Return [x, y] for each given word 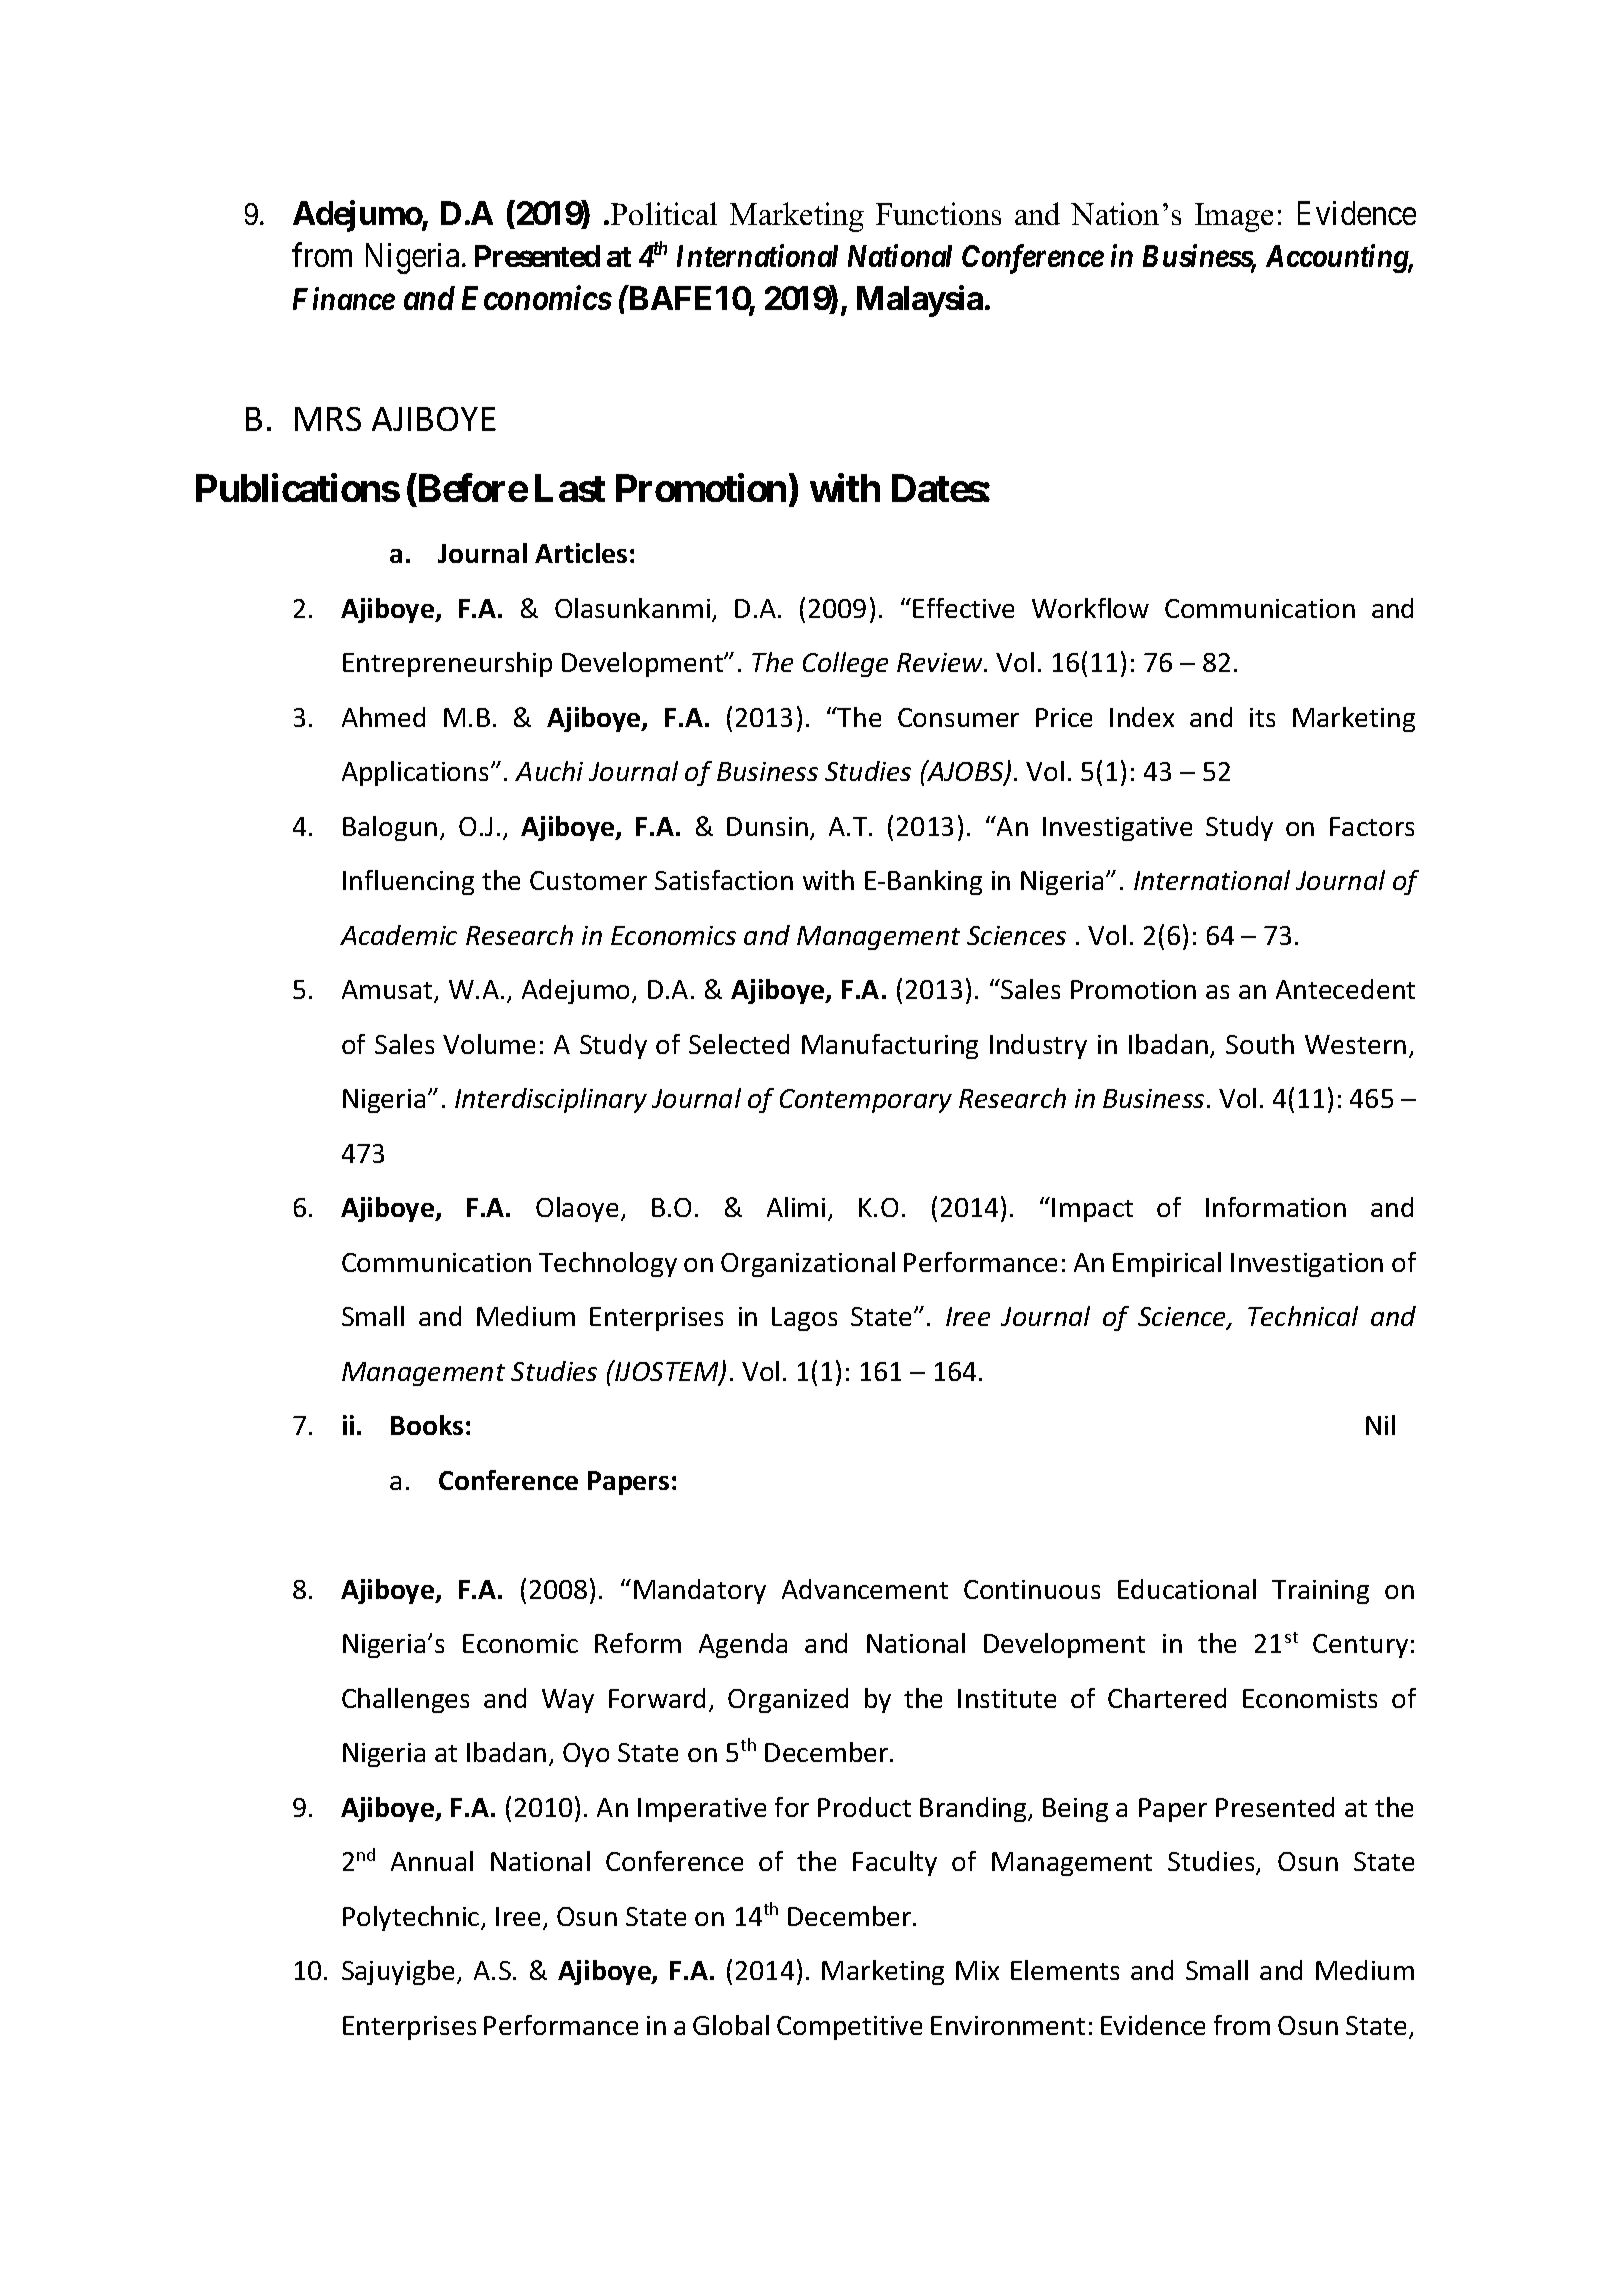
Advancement [865, 1589]
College [845, 664]
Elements [1065, 1970]
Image [1234, 217]
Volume [489, 1044]
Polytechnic [412, 1918]
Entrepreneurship [447, 664]
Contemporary [866, 1101]
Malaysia [920, 301]
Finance [344, 299]
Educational [1187, 1589]
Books [427, 1425]
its [1262, 717]
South [1260, 1044]
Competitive [849, 2028]
